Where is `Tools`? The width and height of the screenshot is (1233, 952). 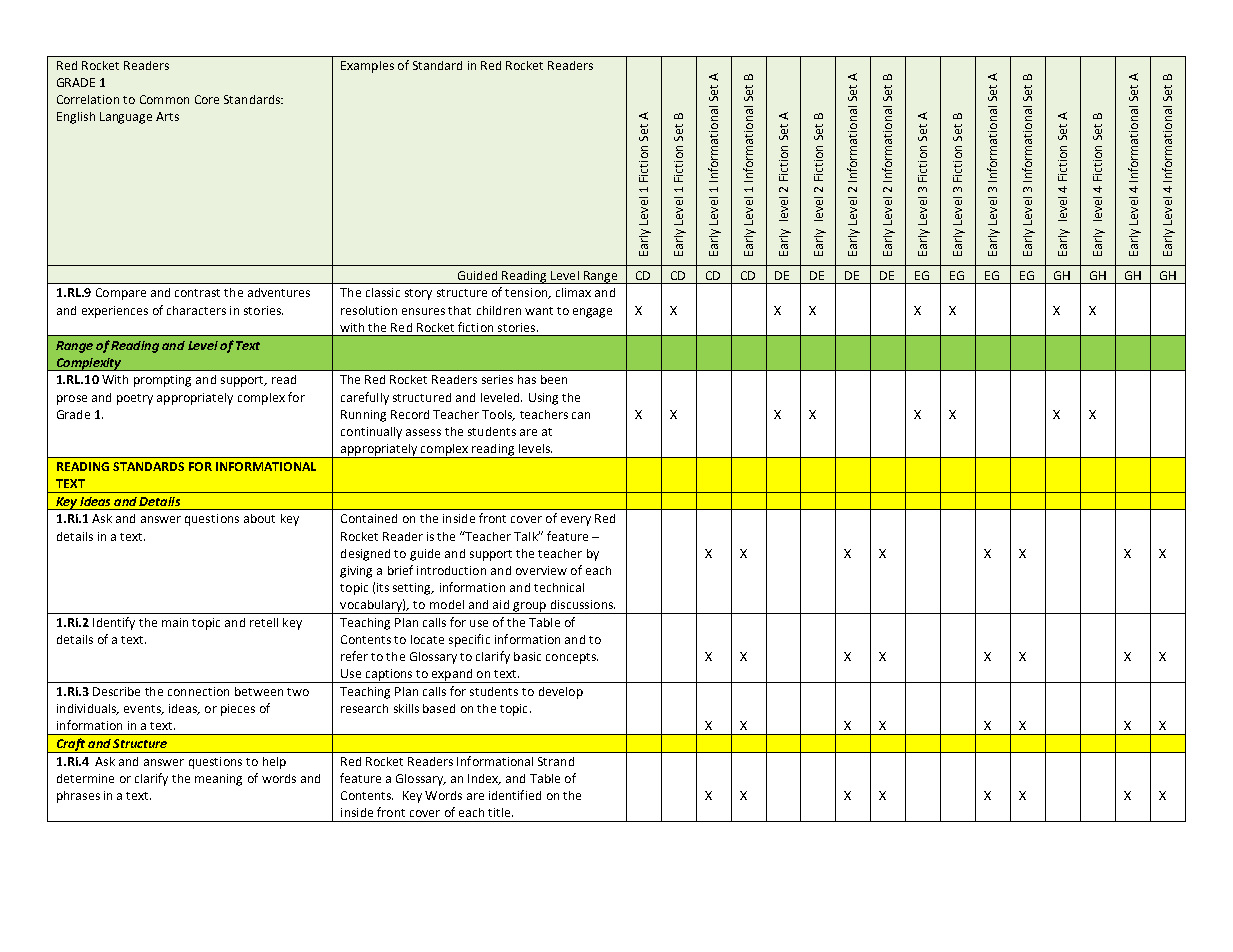
Tools is located at coordinates (498, 415).
